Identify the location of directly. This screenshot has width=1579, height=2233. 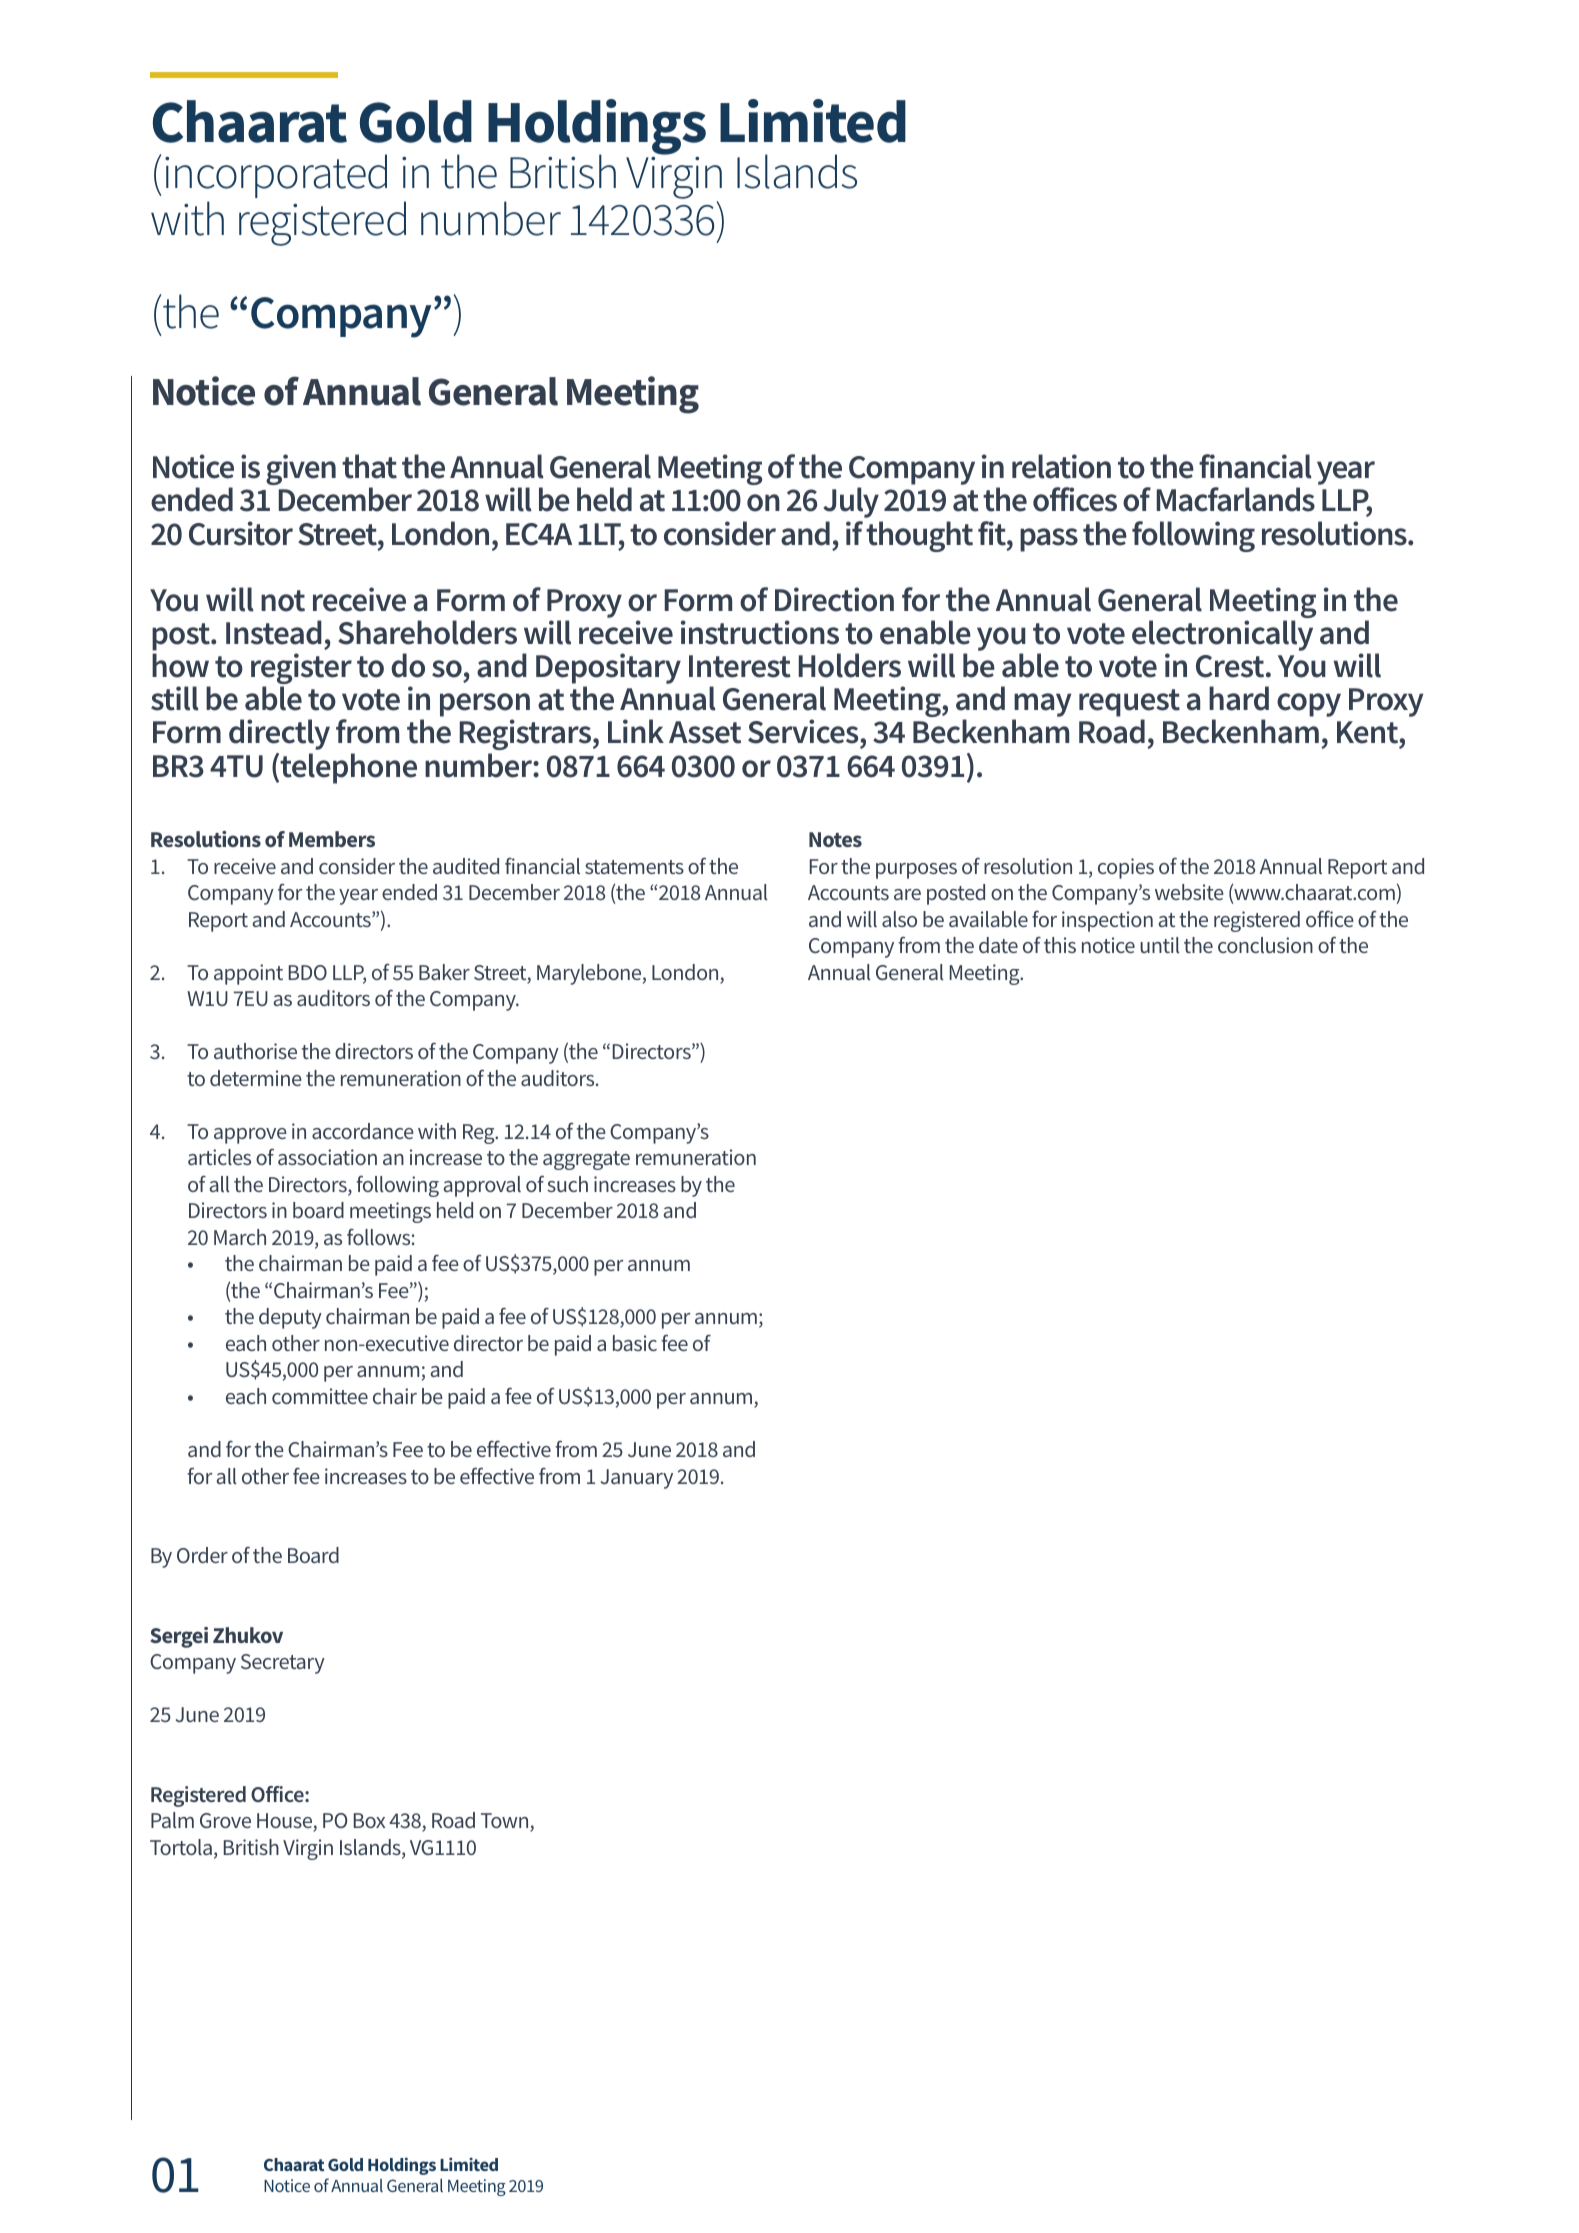
(279, 734).
